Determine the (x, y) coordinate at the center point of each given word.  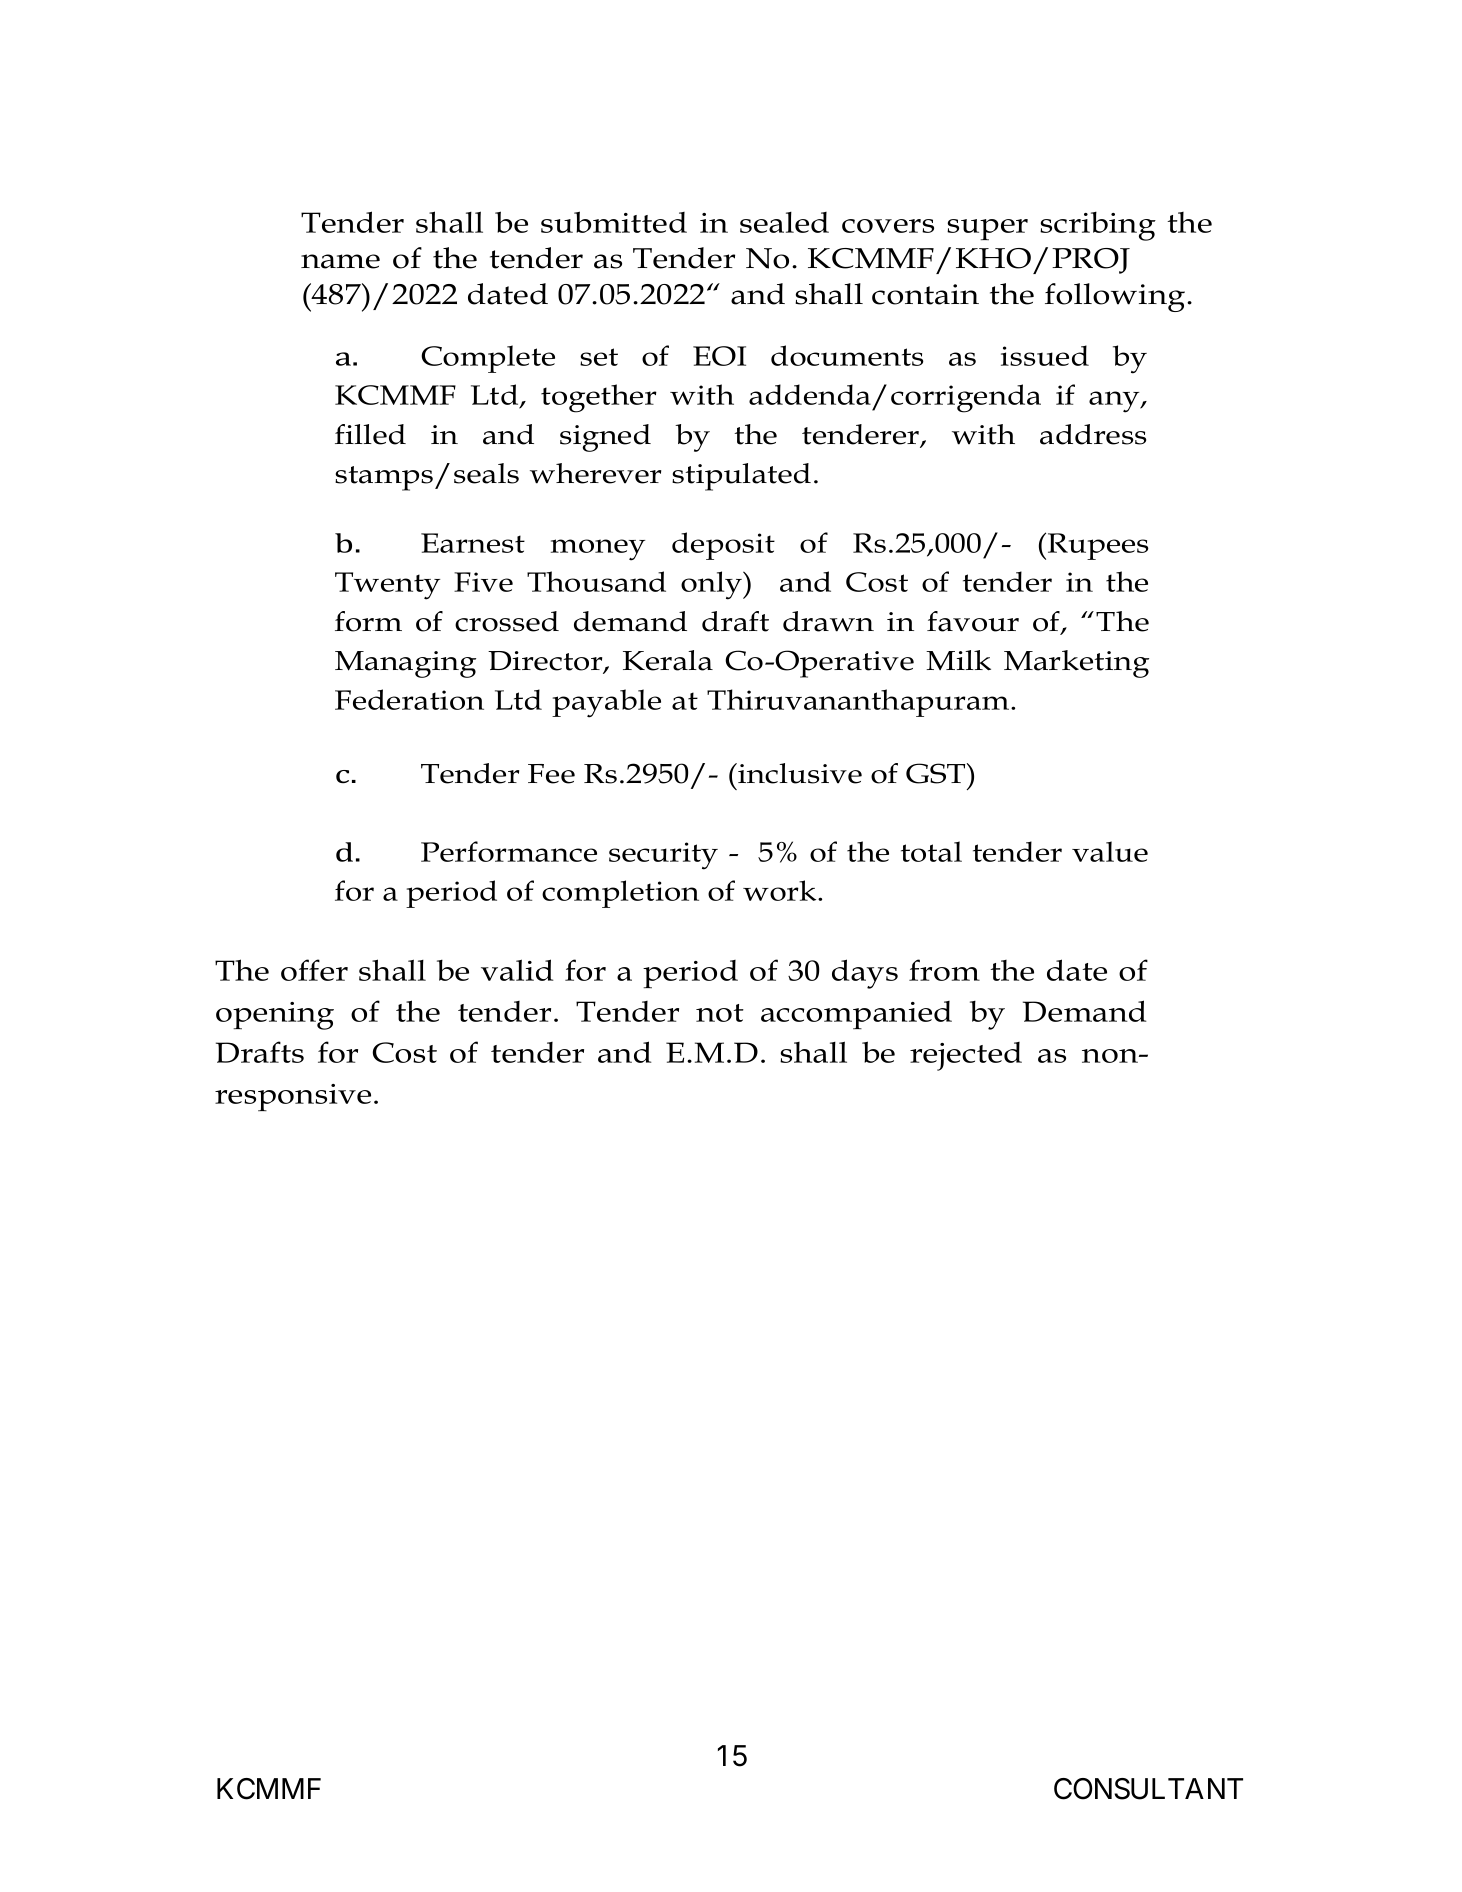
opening (275, 1016)
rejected (966, 1056)
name (340, 261)
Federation (409, 699)
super (987, 230)
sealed (784, 222)
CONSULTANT (1148, 1789)
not (720, 1013)
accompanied (856, 1015)
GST (937, 773)
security (663, 856)
